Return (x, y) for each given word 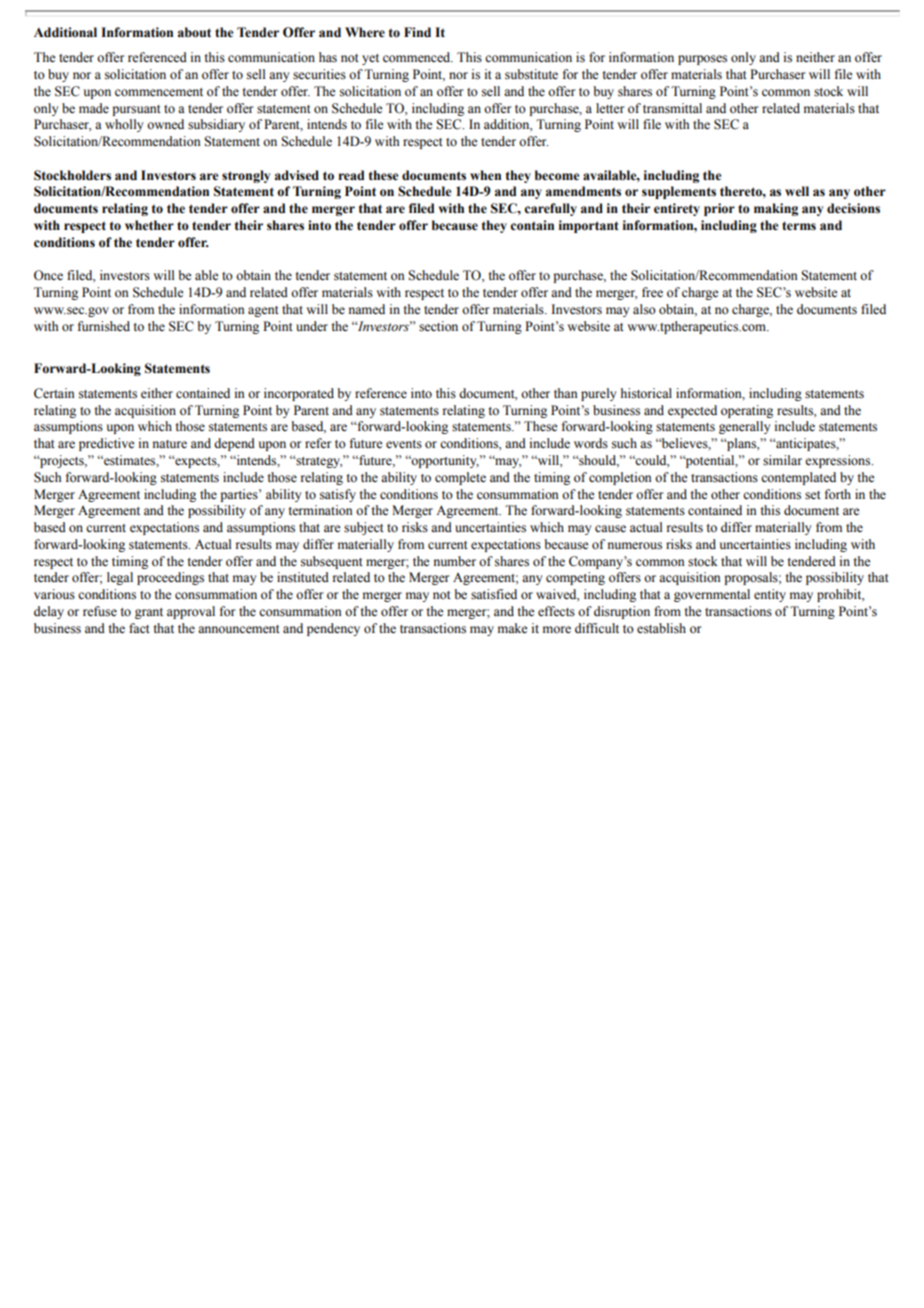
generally (744, 427)
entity (770, 595)
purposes (702, 60)
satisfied (494, 594)
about (194, 32)
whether (149, 225)
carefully (550, 209)
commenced (418, 57)
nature (170, 444)
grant (149, 613)
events (404, 444)
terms (799, 226)
